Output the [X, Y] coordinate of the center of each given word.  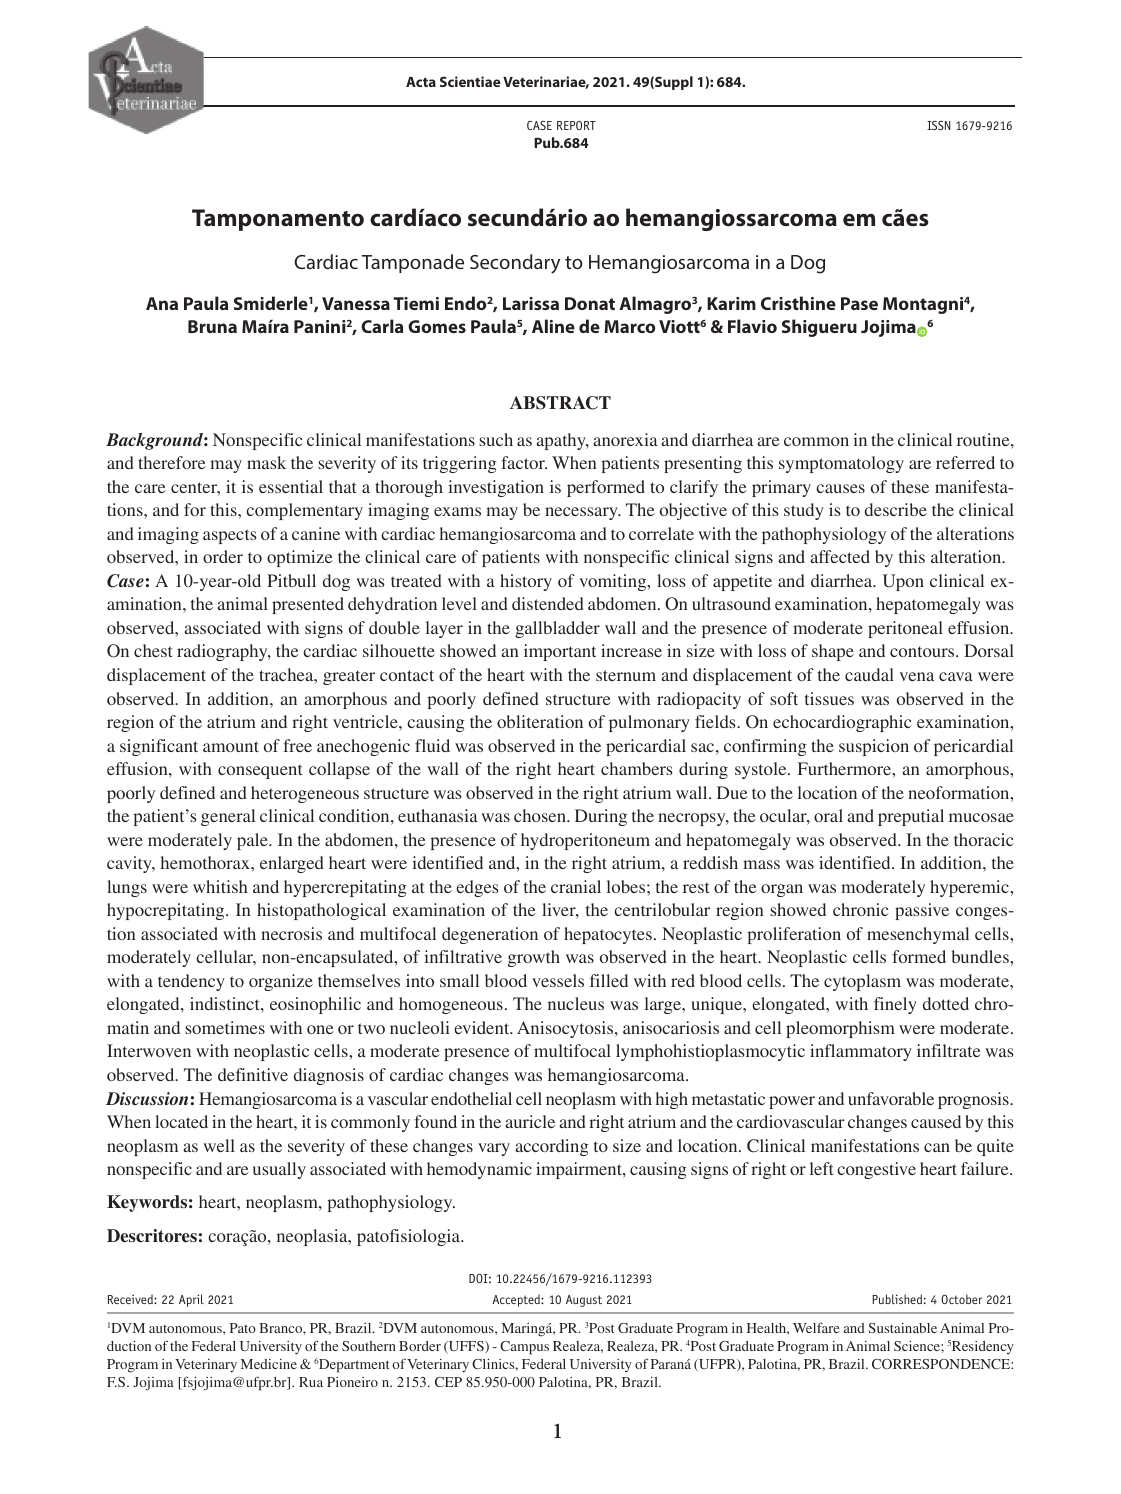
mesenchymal [918, 935]
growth [534, 958]
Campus [524, 1348]
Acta [421, 82]
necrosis [291, 933]
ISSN [939, 125]
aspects [230, 536]
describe [896, 509]
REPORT [576, 125]
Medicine [269, 1364]
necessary [582, 513]
